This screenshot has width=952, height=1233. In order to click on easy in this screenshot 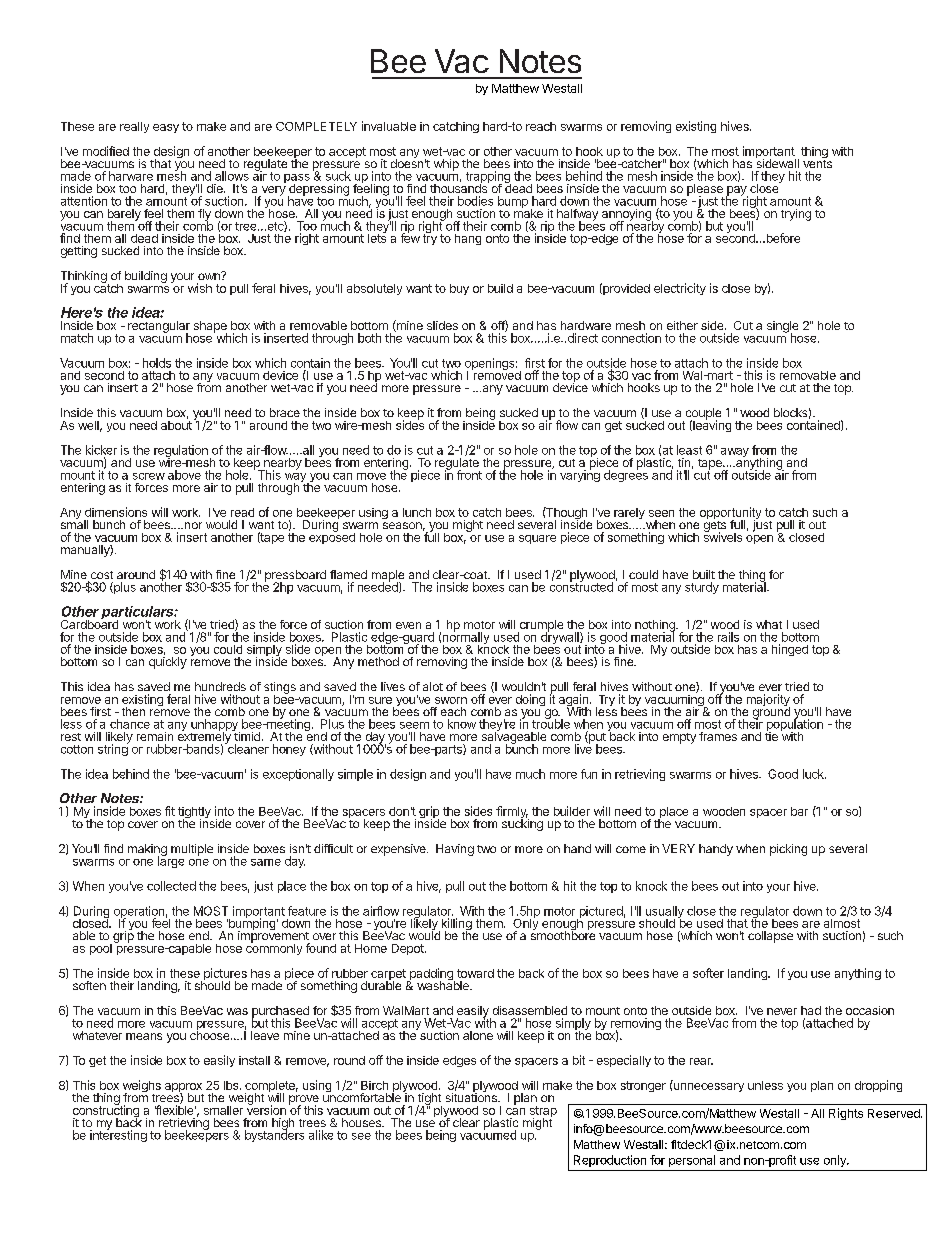, I will do `click(166, 128)`.
